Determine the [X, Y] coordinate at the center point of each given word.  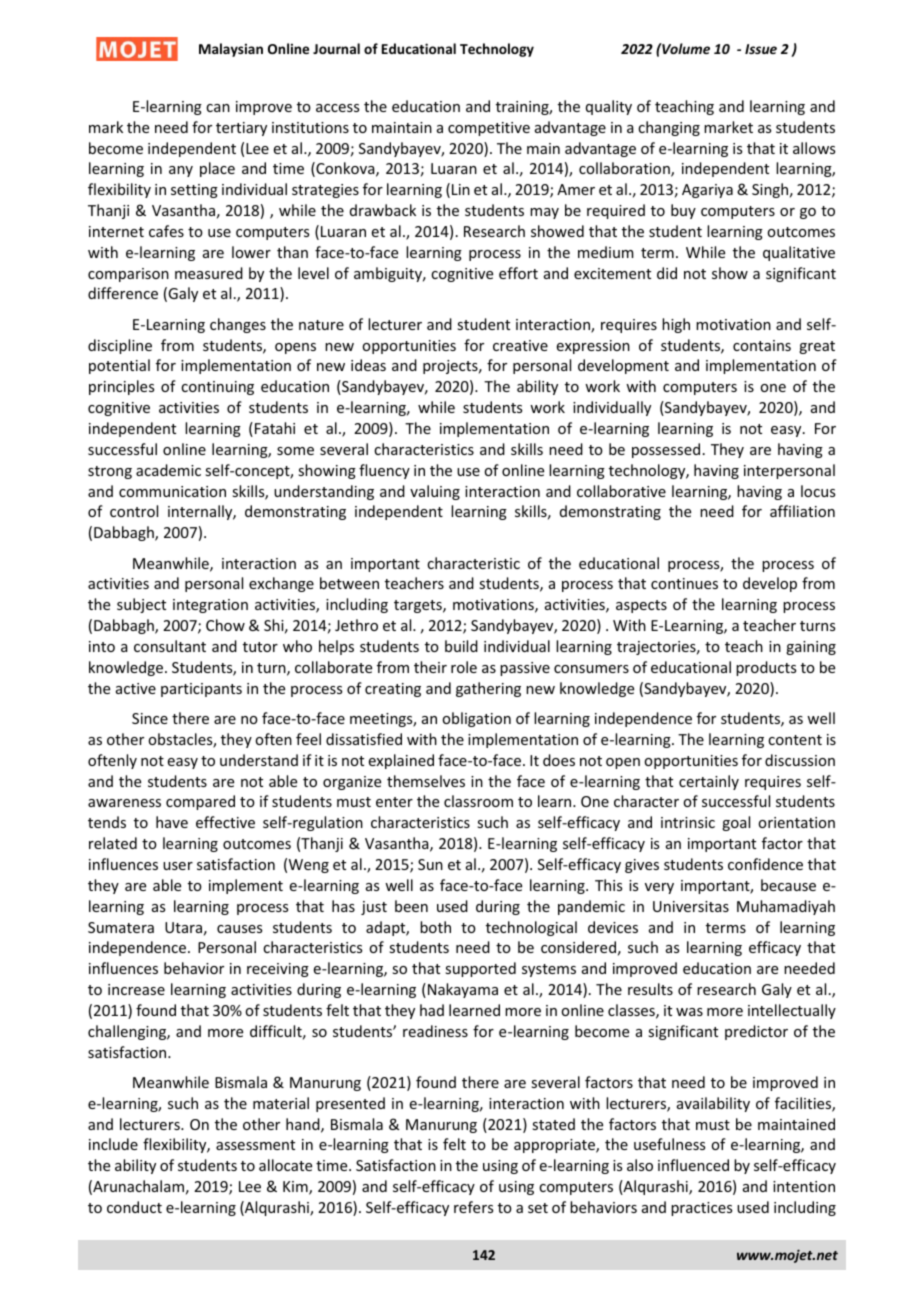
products [766, 668]
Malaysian [231, 50]
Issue [761, 49]
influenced [693, 1165]
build [461, 646]
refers [473, 1207]
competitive [489, 129]
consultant [170, 646]
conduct [134, 1207]
